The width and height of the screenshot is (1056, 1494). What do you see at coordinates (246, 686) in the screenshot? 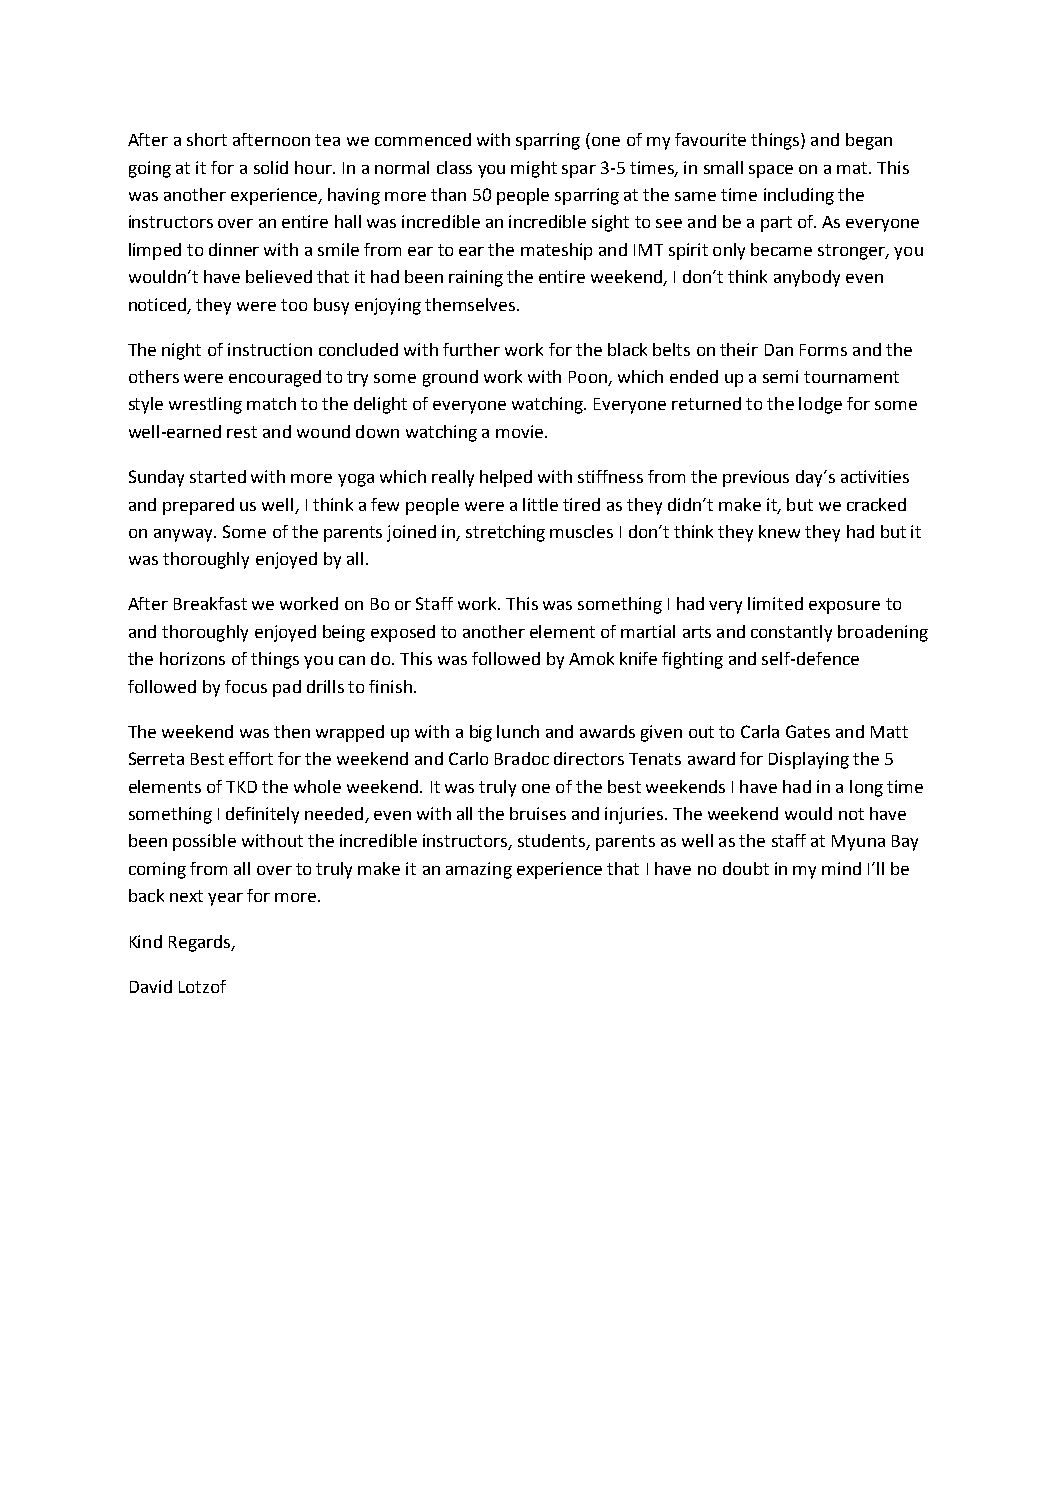
I see `focus` at bounding box center [246, 686].
